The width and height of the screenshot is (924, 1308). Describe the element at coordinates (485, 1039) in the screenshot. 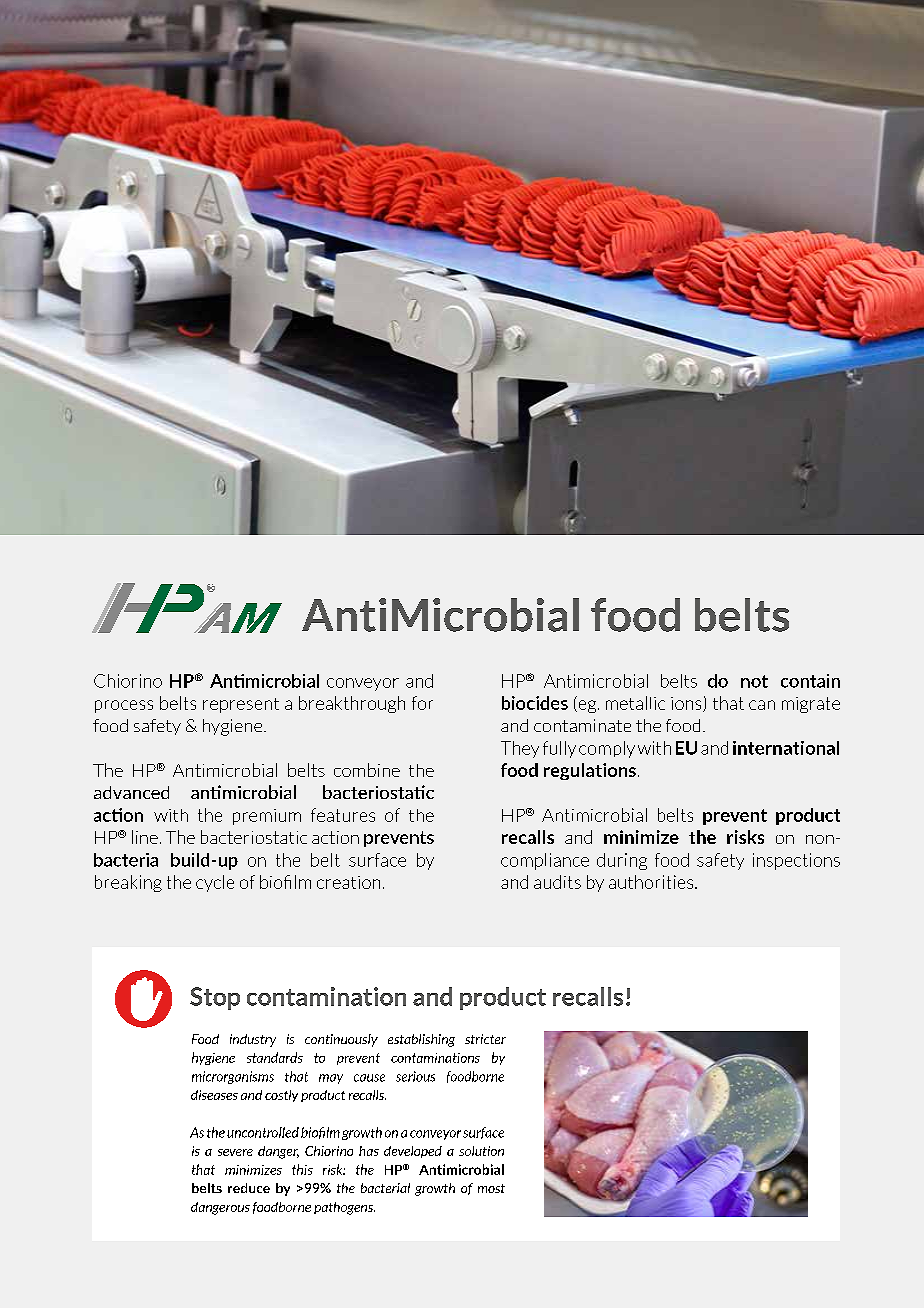

I see `stricter` at that location.
